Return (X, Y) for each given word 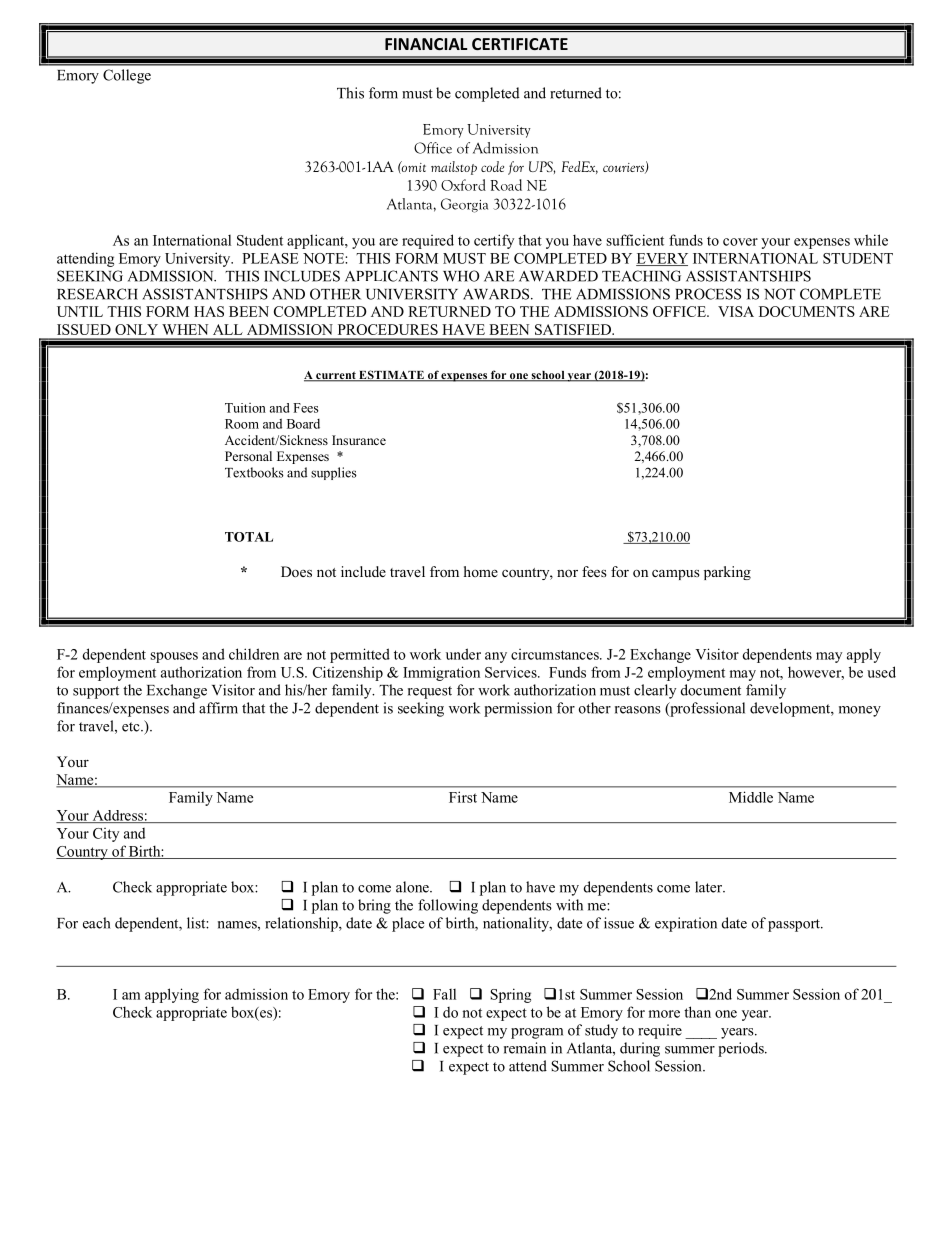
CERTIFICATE (520, 44)
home (481, 571)
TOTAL (249, 537)
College (127, 76)
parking (727, 573)
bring (374, 906)
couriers (624, 168)
